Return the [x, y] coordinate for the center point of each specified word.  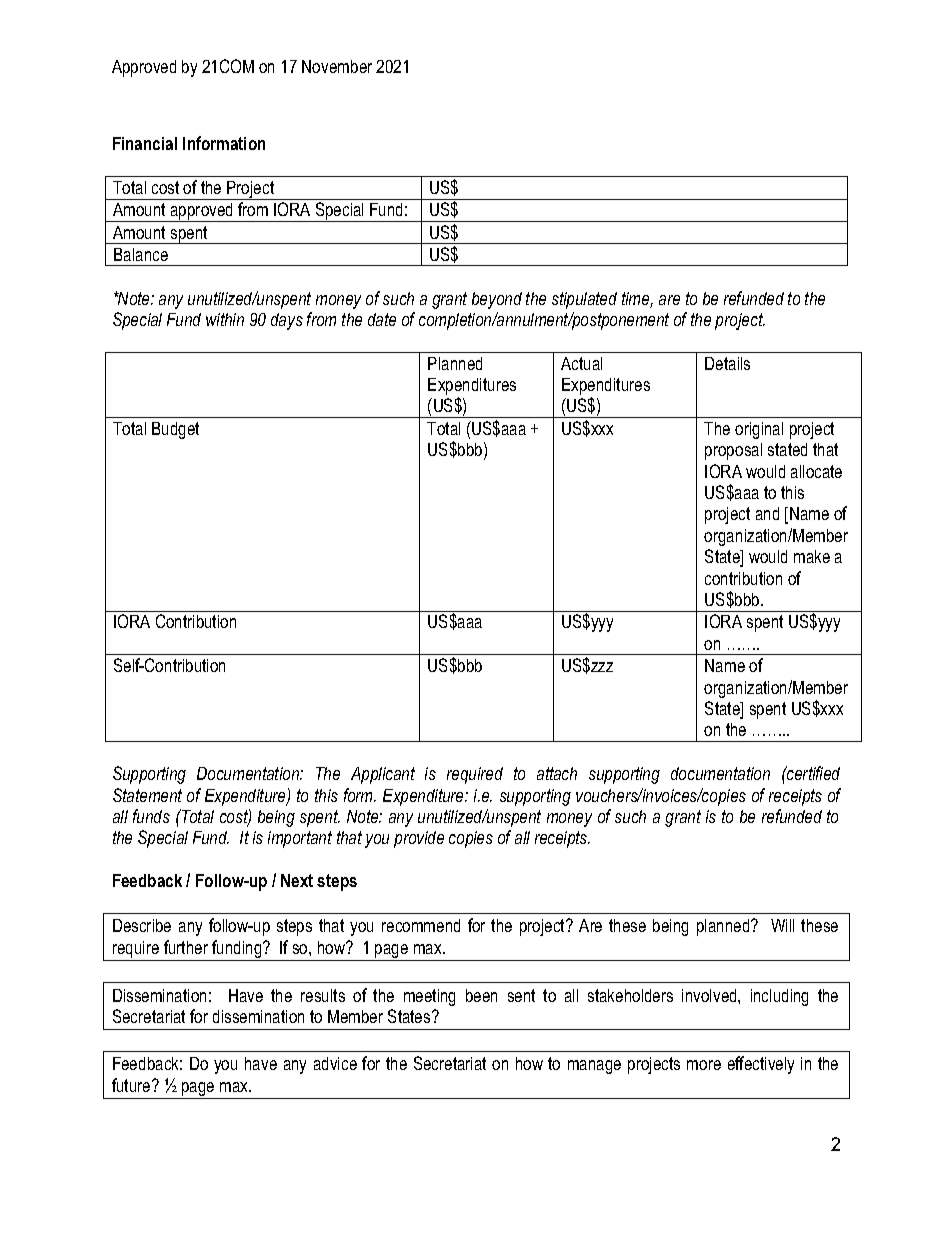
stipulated [584, 300]
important [300, 839]
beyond [497, 300]
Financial [145, 143]
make [812, 556]
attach [557, 773]
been [481, 995]
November [337, 66]
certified [812, 773]
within [225, 319]
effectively [761, 1065]
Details [727, 363]
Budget [175, 430]
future [132, 1085]
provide [419, 839]
